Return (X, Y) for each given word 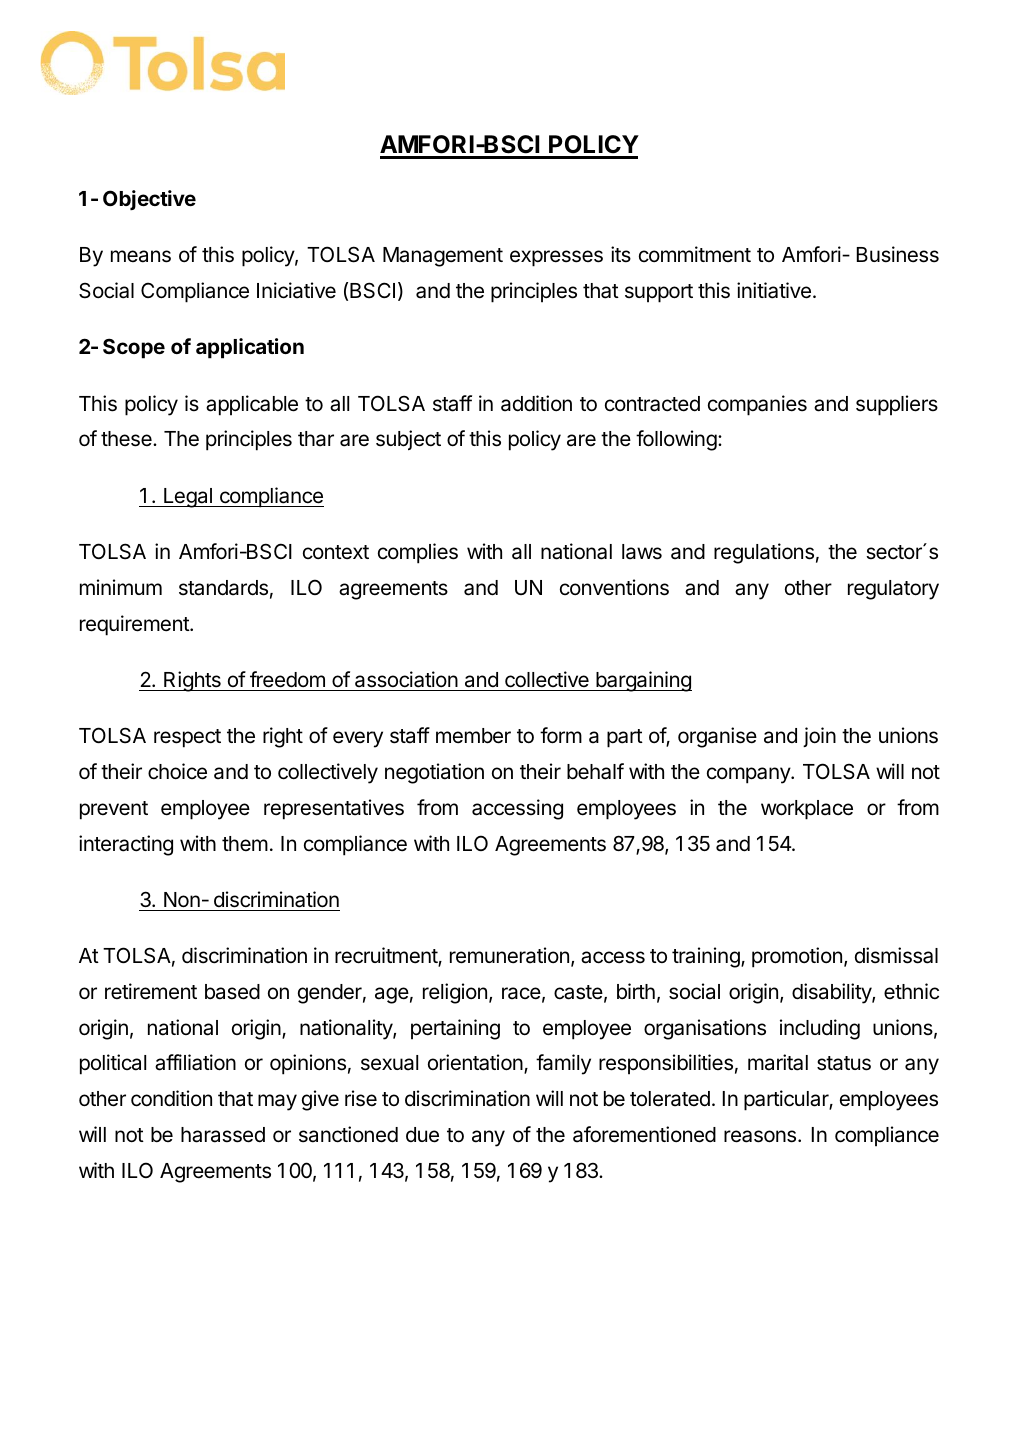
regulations (764, 553)
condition (171, 1098)
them (245, 843)
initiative (774, 290)
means (141, 256)
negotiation (434, 773)
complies (418, 553)
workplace (807, 810)
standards (223, 588)
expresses (556, 258)
